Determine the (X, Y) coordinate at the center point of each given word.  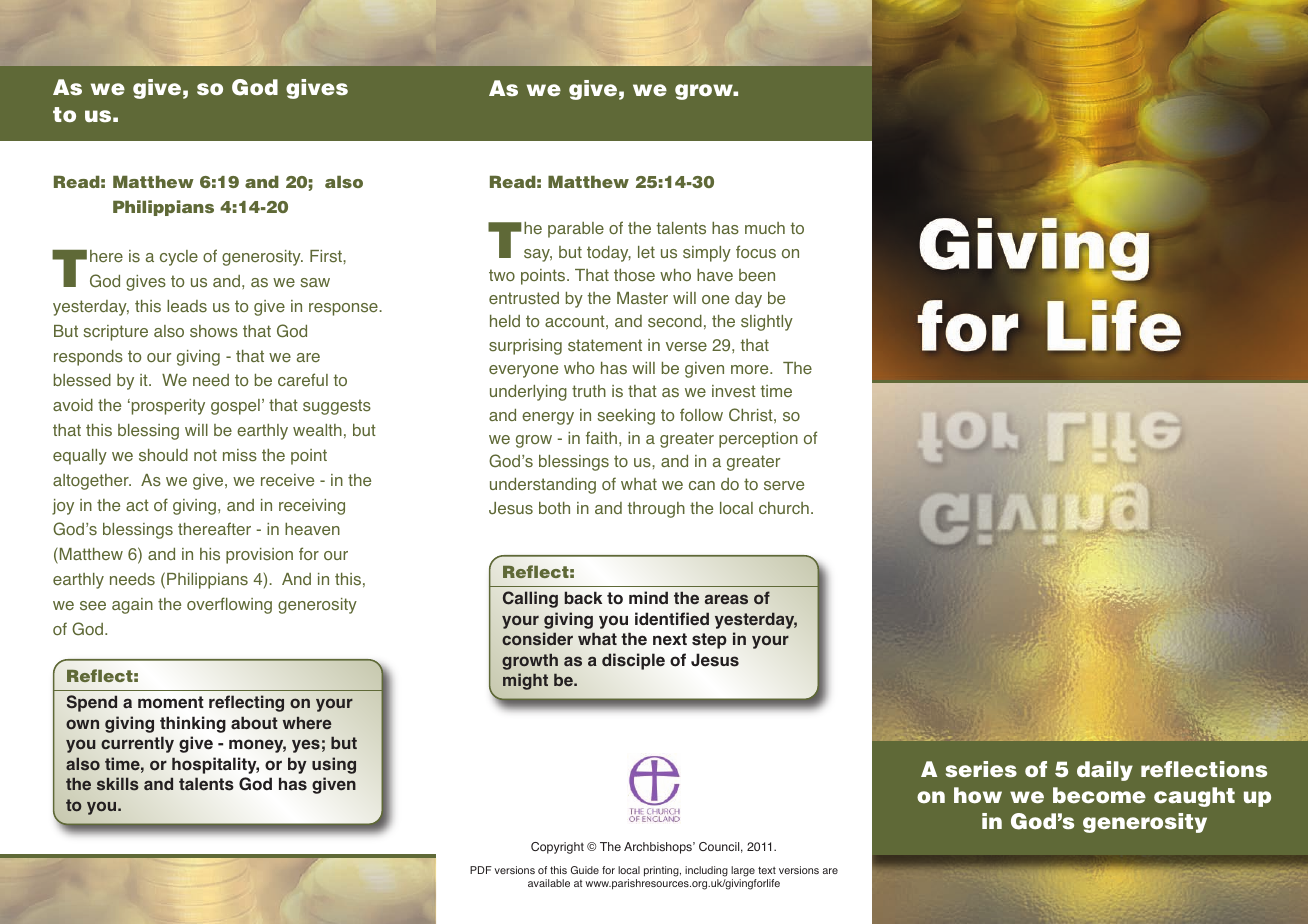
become (1099, 795)
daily (1105, 771)
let (646, 252)
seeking (626, 417)
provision (259, 556)
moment (171, 702)
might (525, 681)
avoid (73, 405)
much (765, 228)
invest (734, 391)
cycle (179, 258)
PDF (481, 870)
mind (648, 597)
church (784, 508)
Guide (585, 870)
